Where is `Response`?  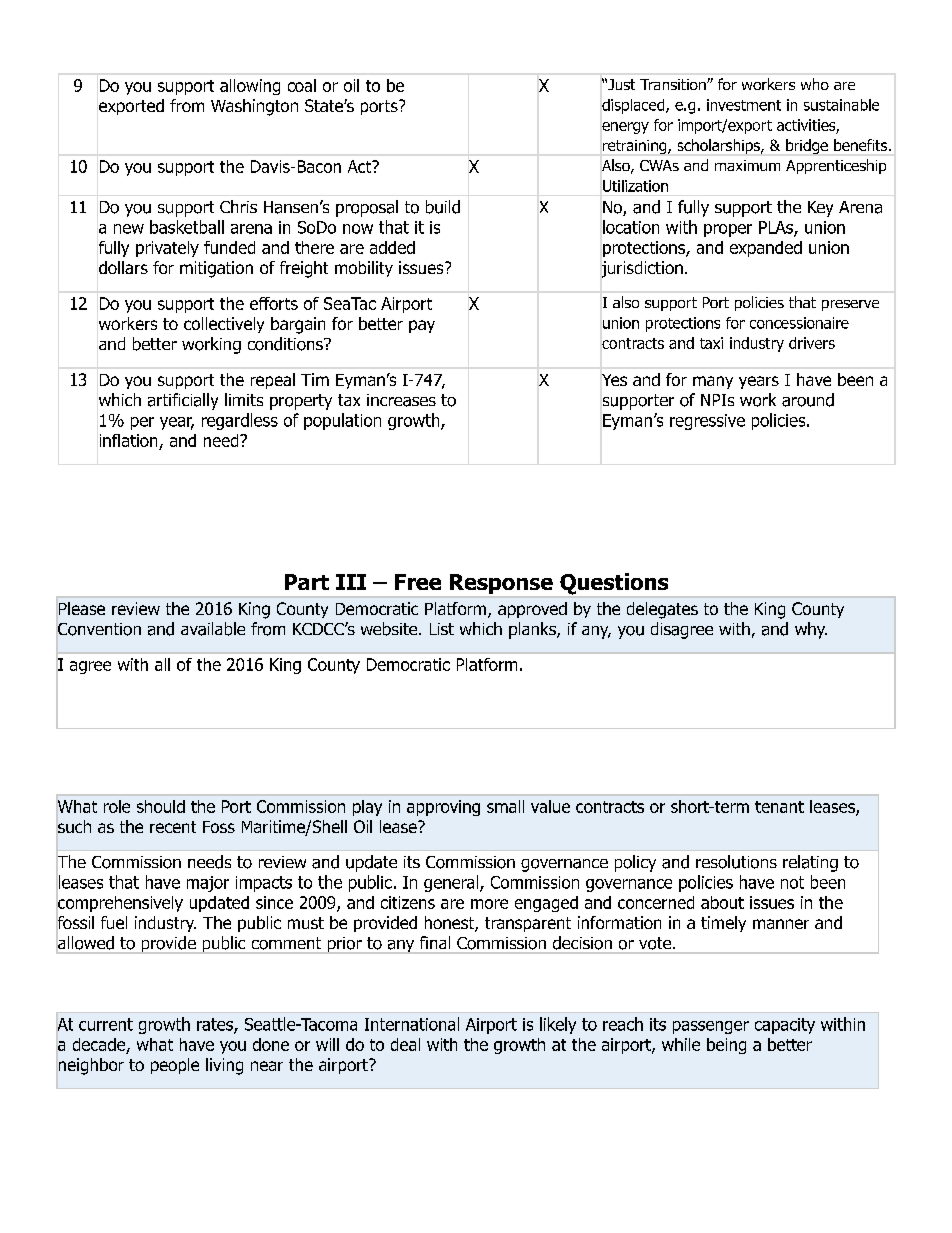 Response is located at coordinates (501, 584).
